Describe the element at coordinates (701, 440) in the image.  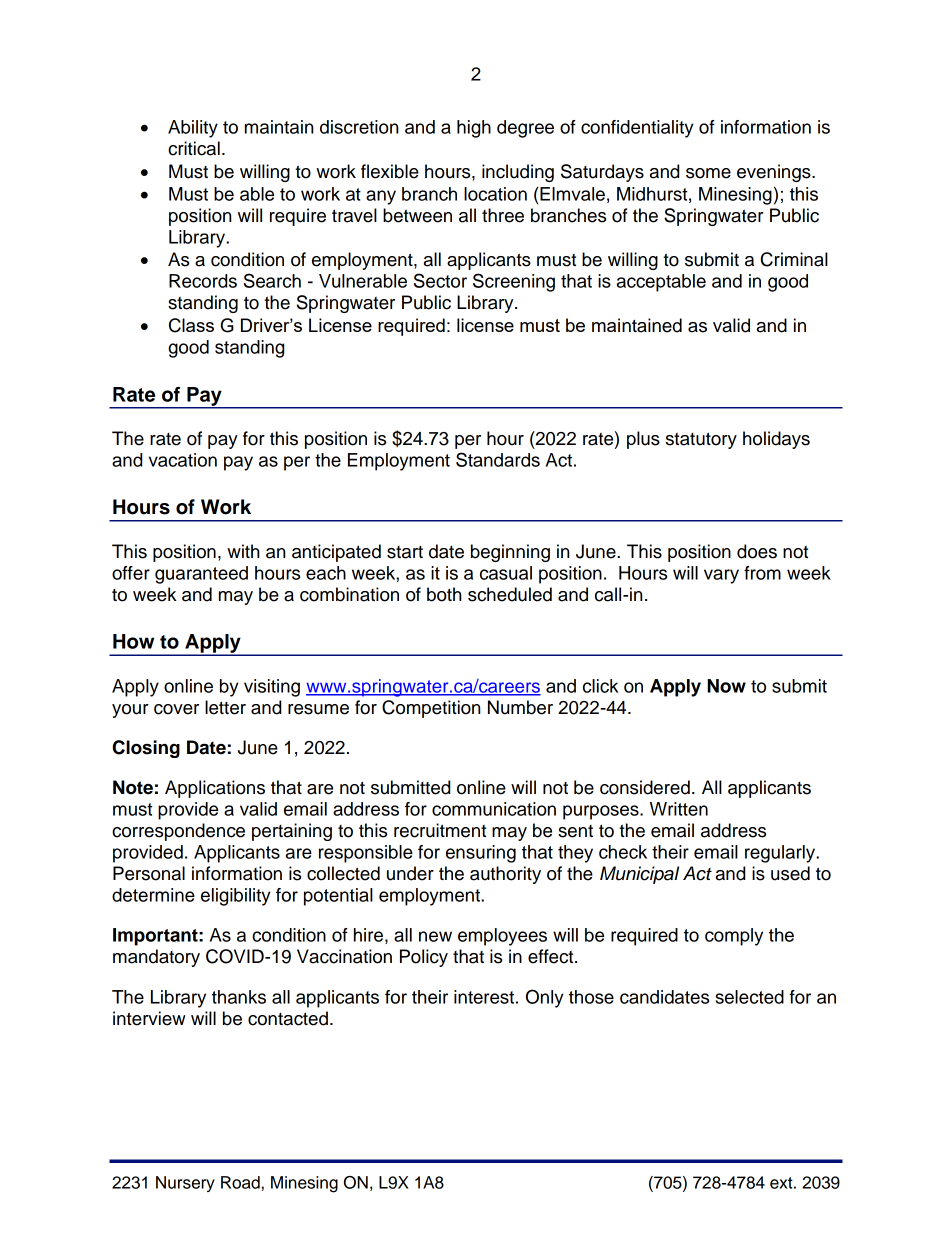
I see `statutory` at that location.
